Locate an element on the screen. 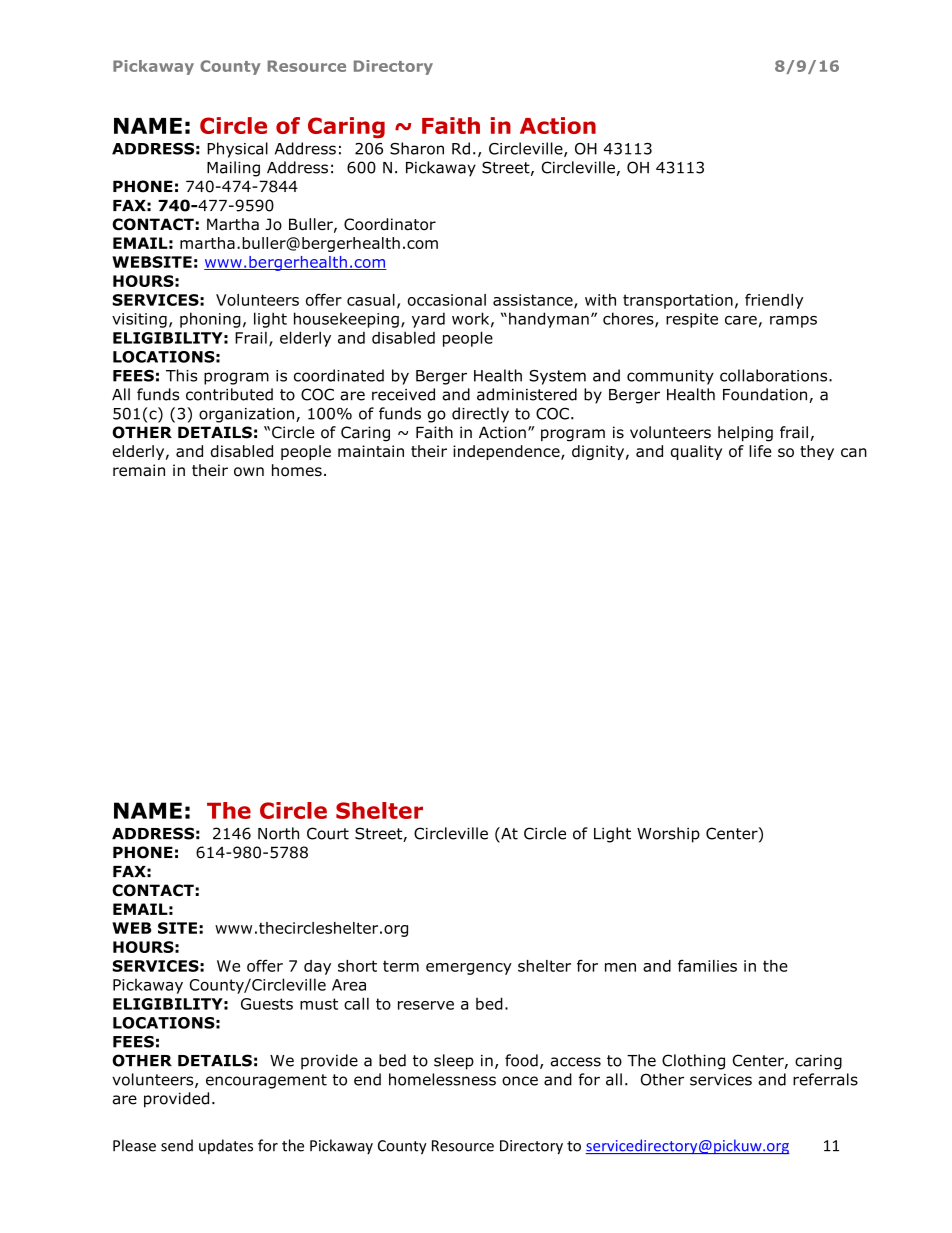 This screenshot has height=1233, width=952. day is located at coordinates (317, 967).
